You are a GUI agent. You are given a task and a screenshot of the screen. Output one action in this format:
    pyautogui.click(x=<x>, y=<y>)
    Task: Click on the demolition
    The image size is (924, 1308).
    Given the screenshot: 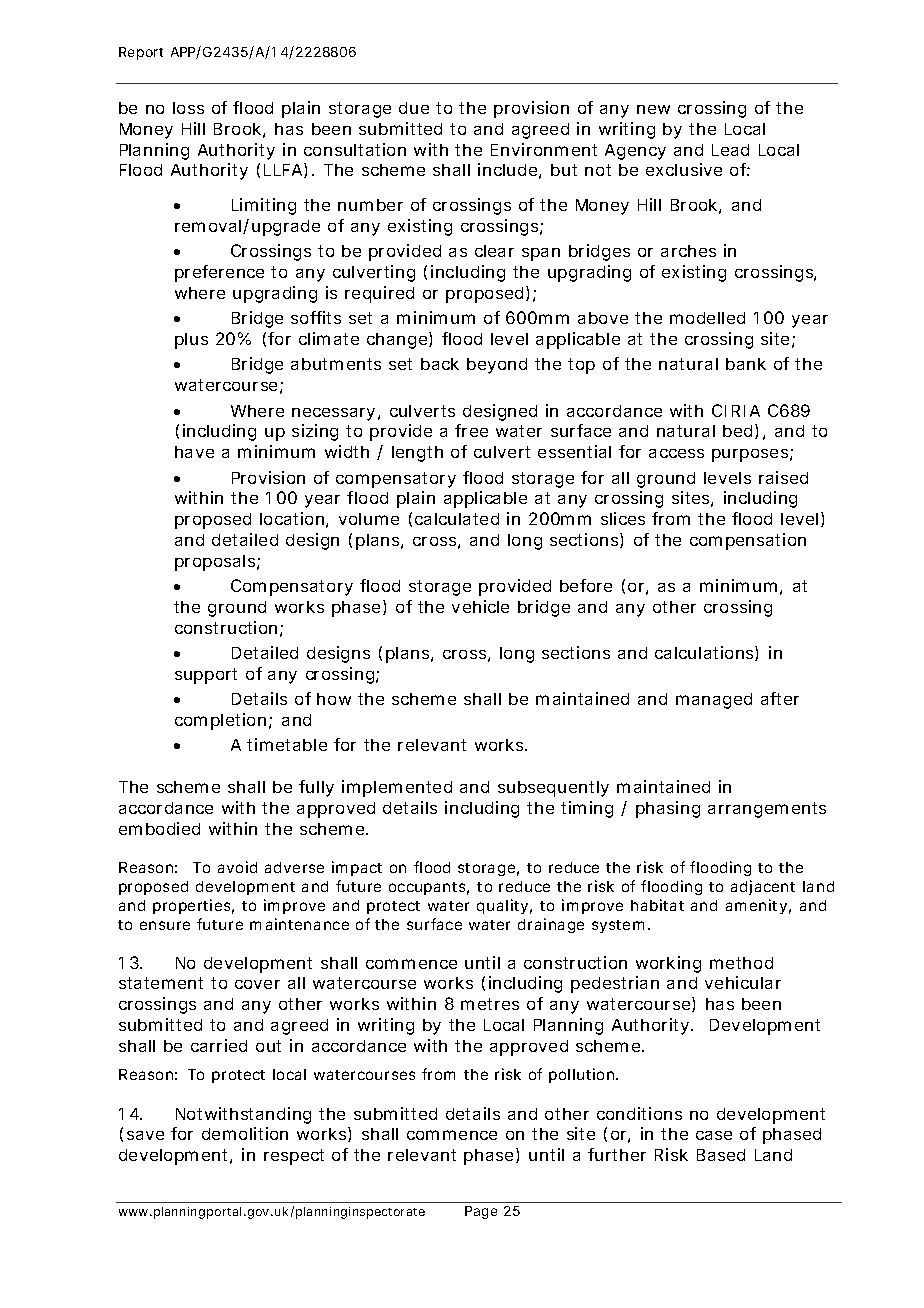 What is the action you would take?
    pyautogui.click(x=245, y=1133)
